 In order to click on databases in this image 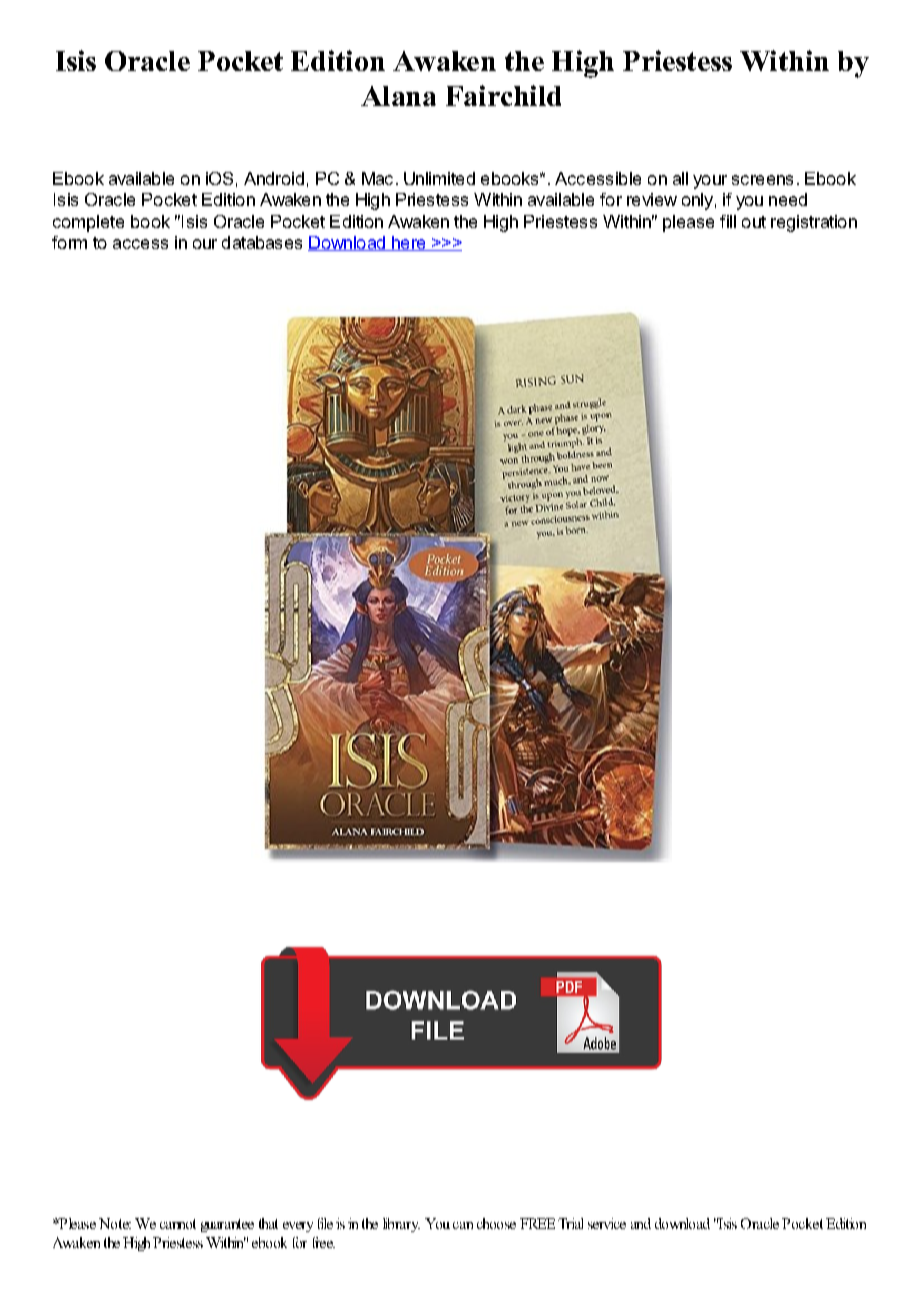, I will do `click(262, 242)`.
